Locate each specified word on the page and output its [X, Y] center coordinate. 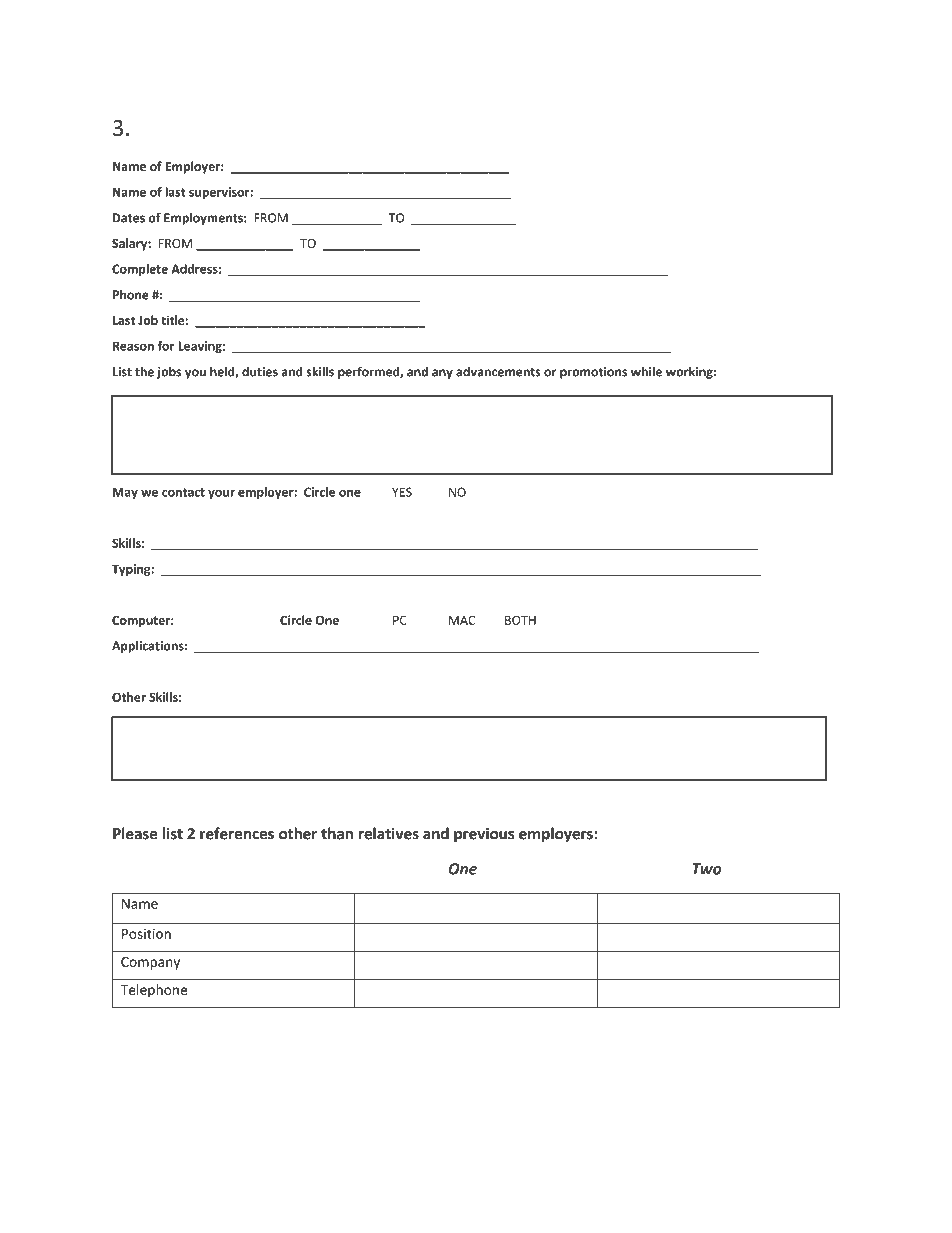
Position [146, 933]
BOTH [520, 620]
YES [402, 492]
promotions [593, 373]
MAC [462, 620]
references [237, 833]
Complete [140, 270]
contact [183, 492]
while [646, 371]
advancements [498, 371]
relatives [389, 833]
